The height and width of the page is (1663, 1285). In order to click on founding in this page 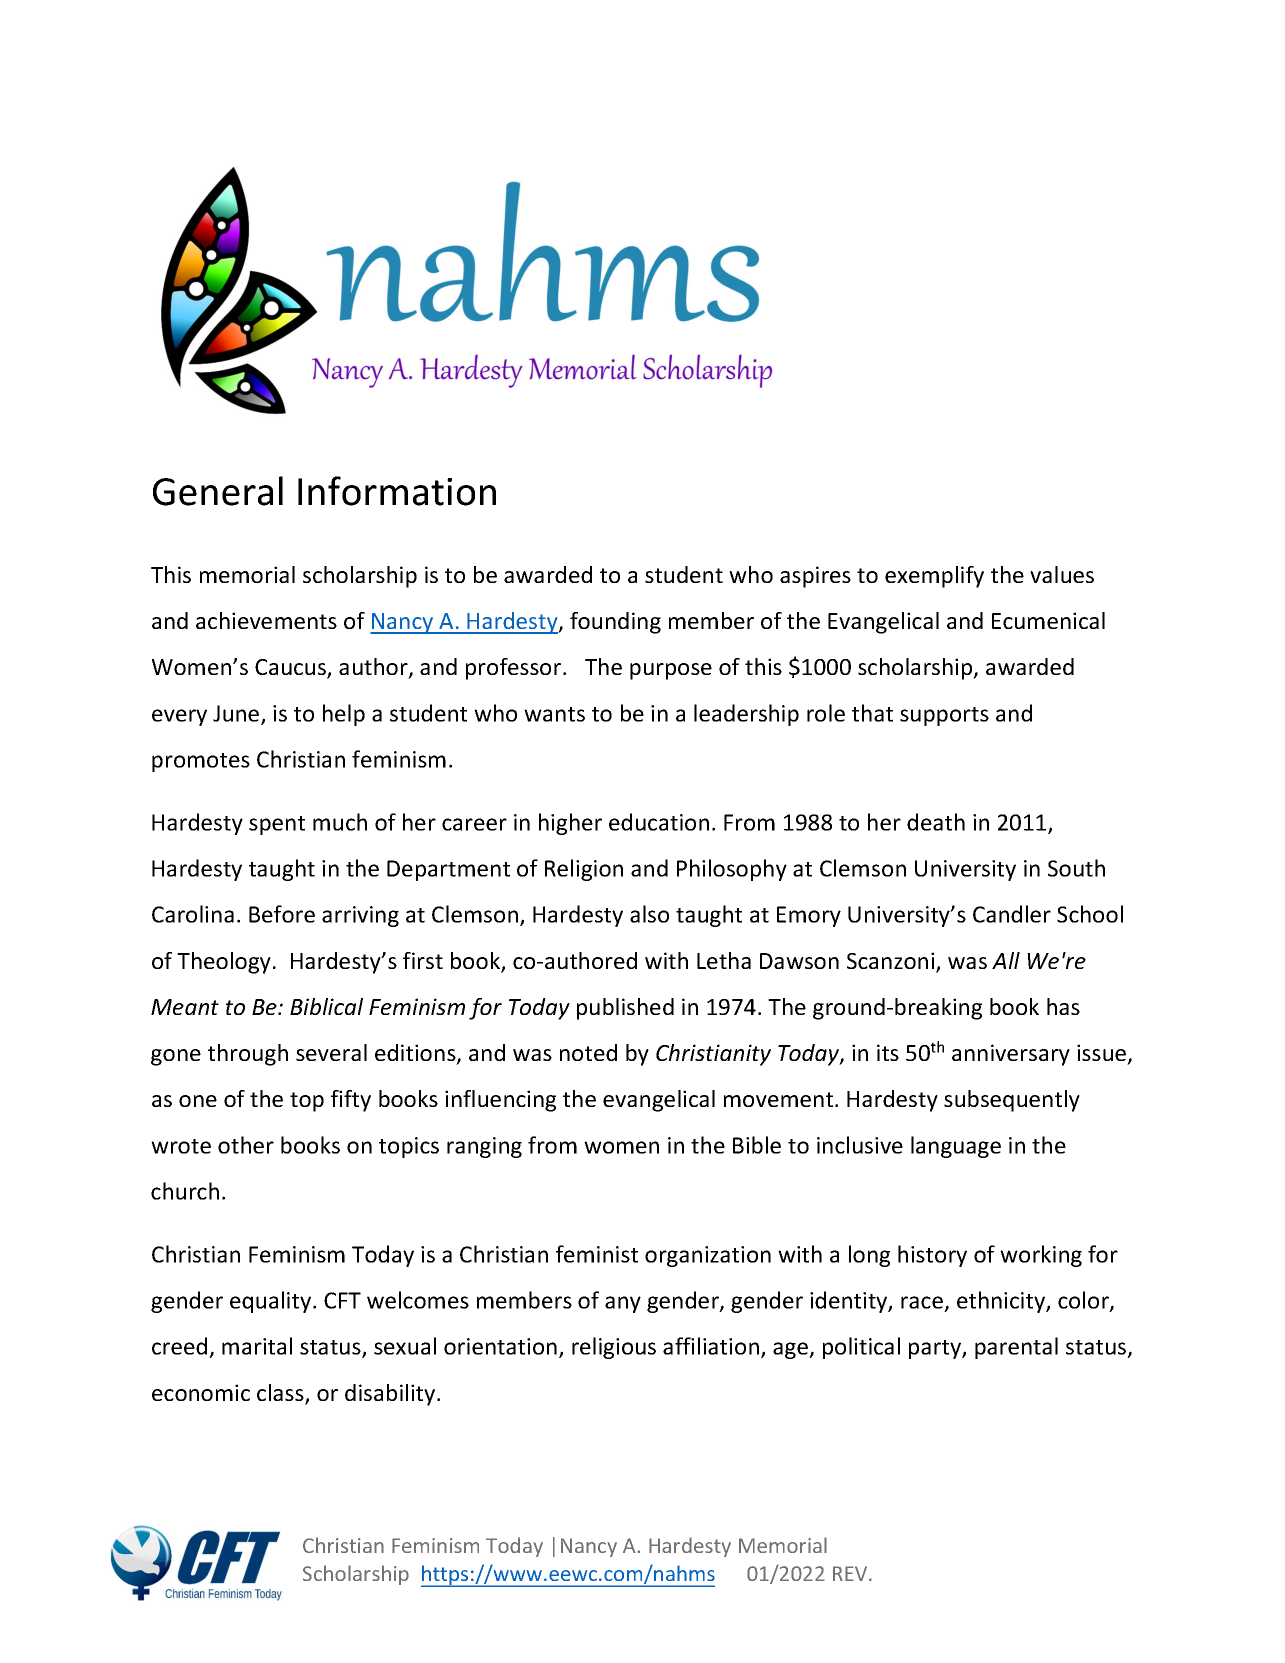, I will do `click(615, 623)`.
